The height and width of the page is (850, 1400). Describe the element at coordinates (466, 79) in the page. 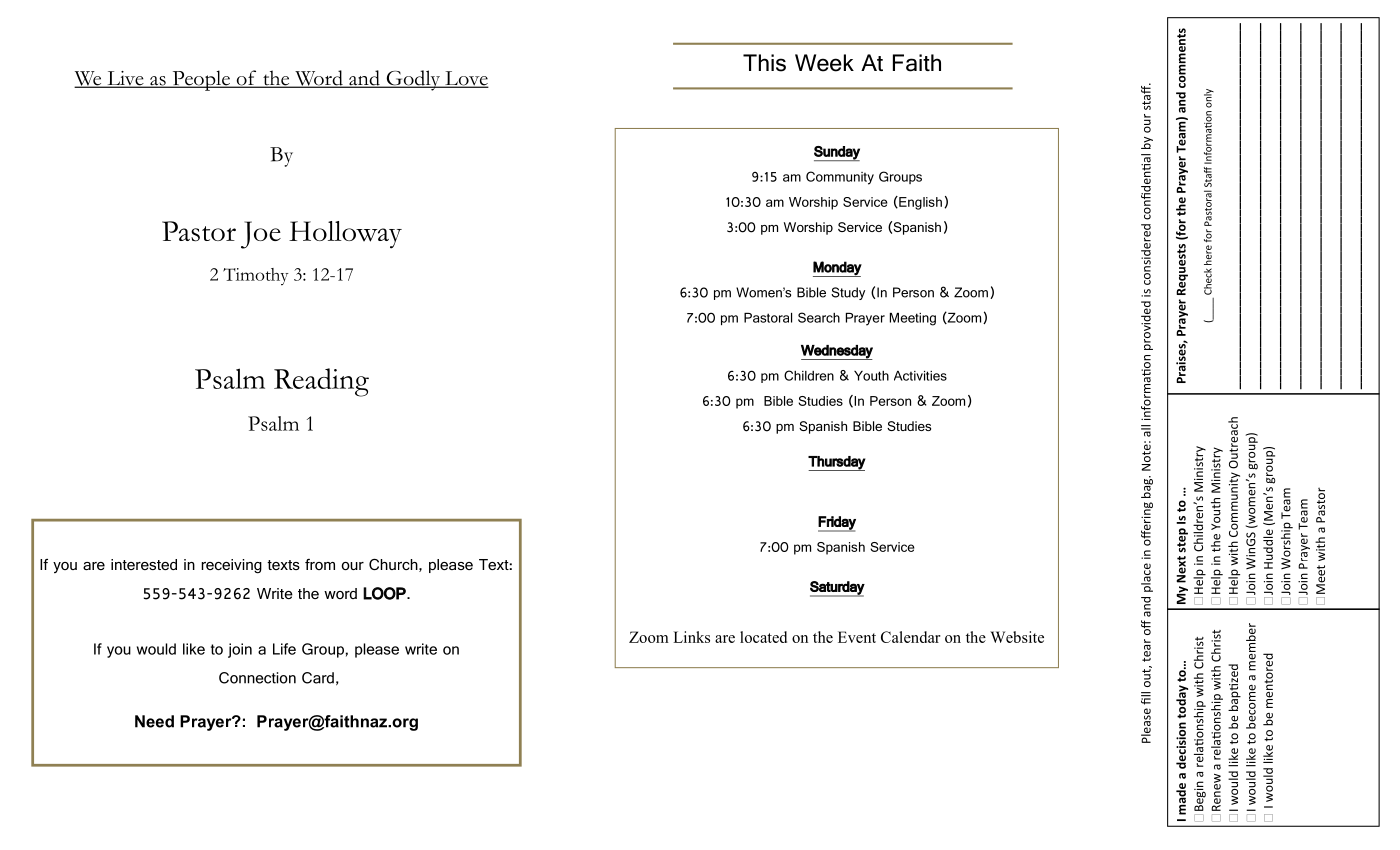

I see `Love` at that location.
